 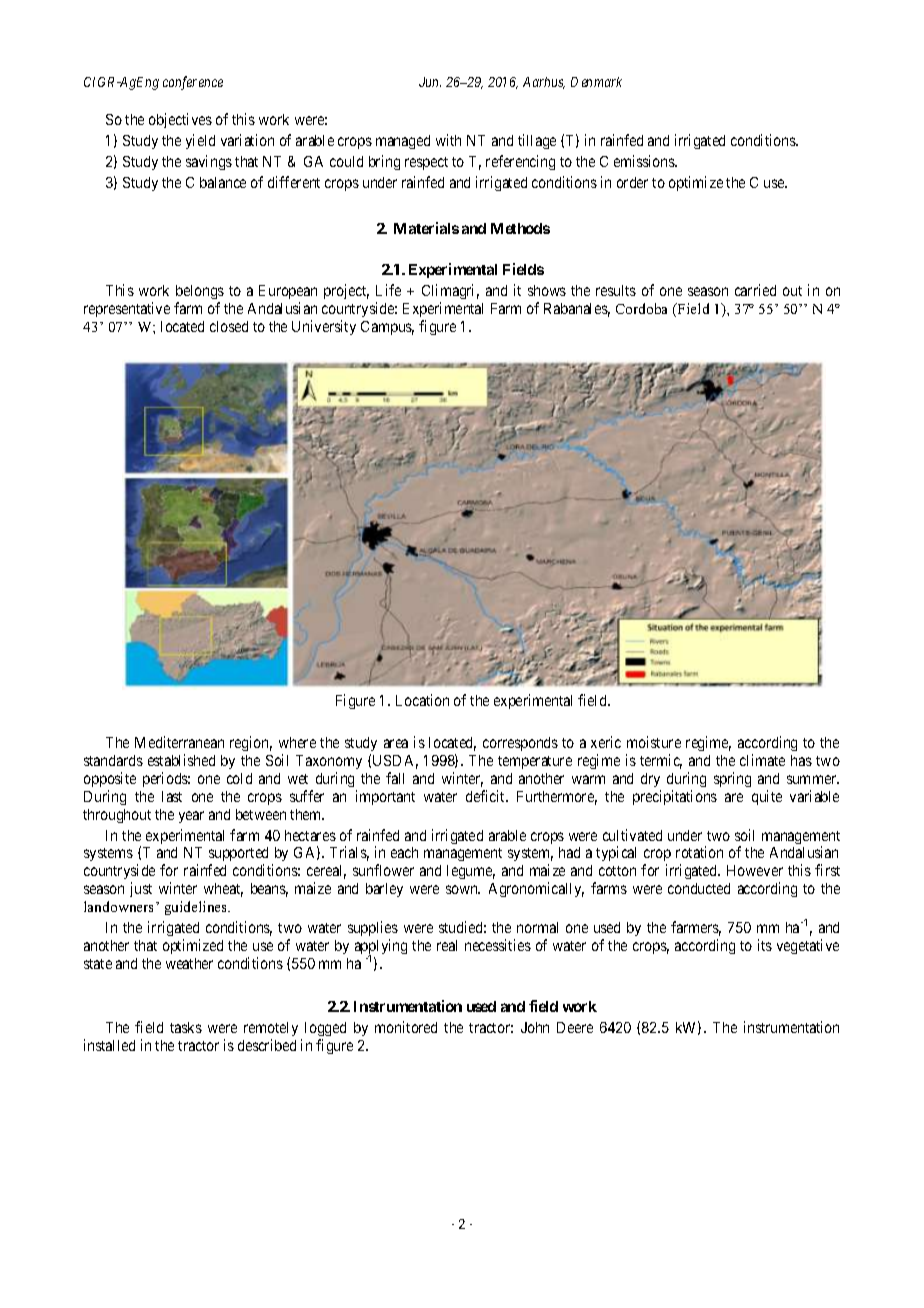 What do you see at coordinates (448, 140) in the screenshot?
I see `with` at bounding box center [448, 140].
